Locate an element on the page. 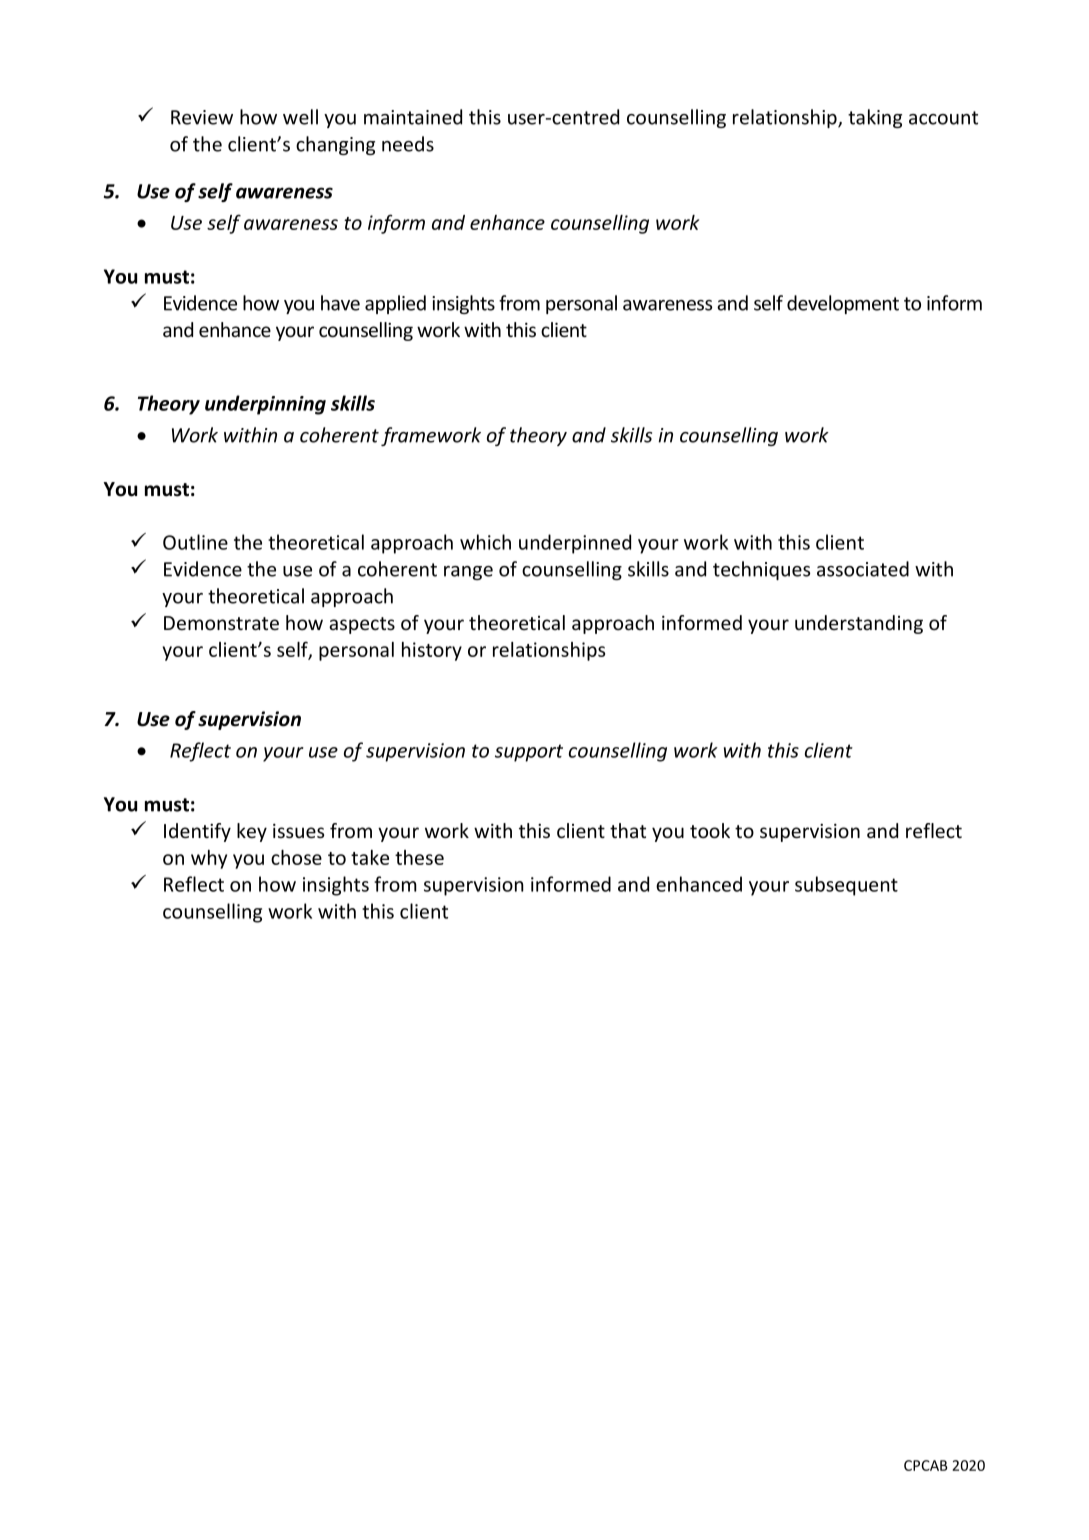 This document has height=1540, width=1089. underpinned is located at coordinates (575, 544).
